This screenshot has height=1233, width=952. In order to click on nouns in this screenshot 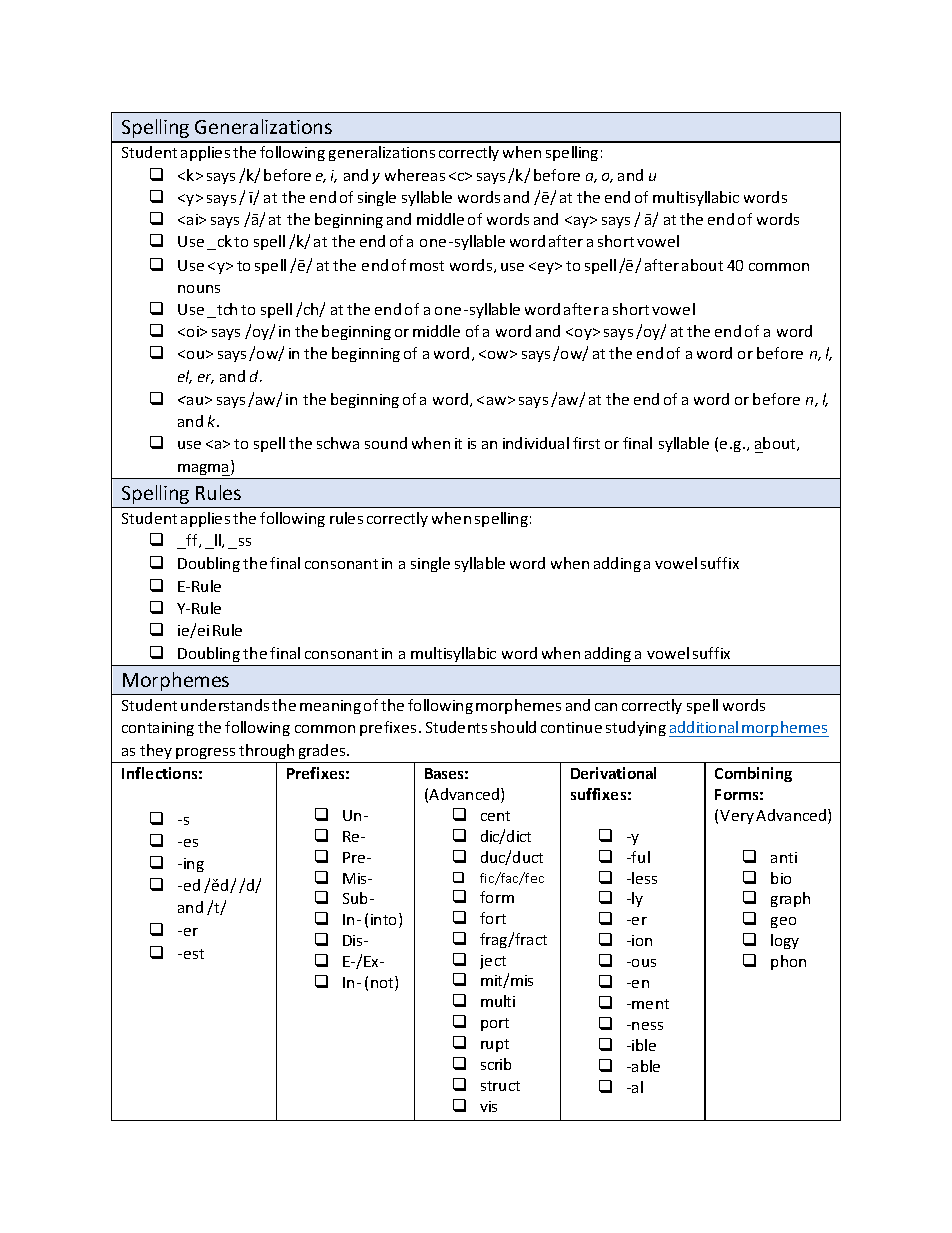, I will do `click(199, 289)`.
